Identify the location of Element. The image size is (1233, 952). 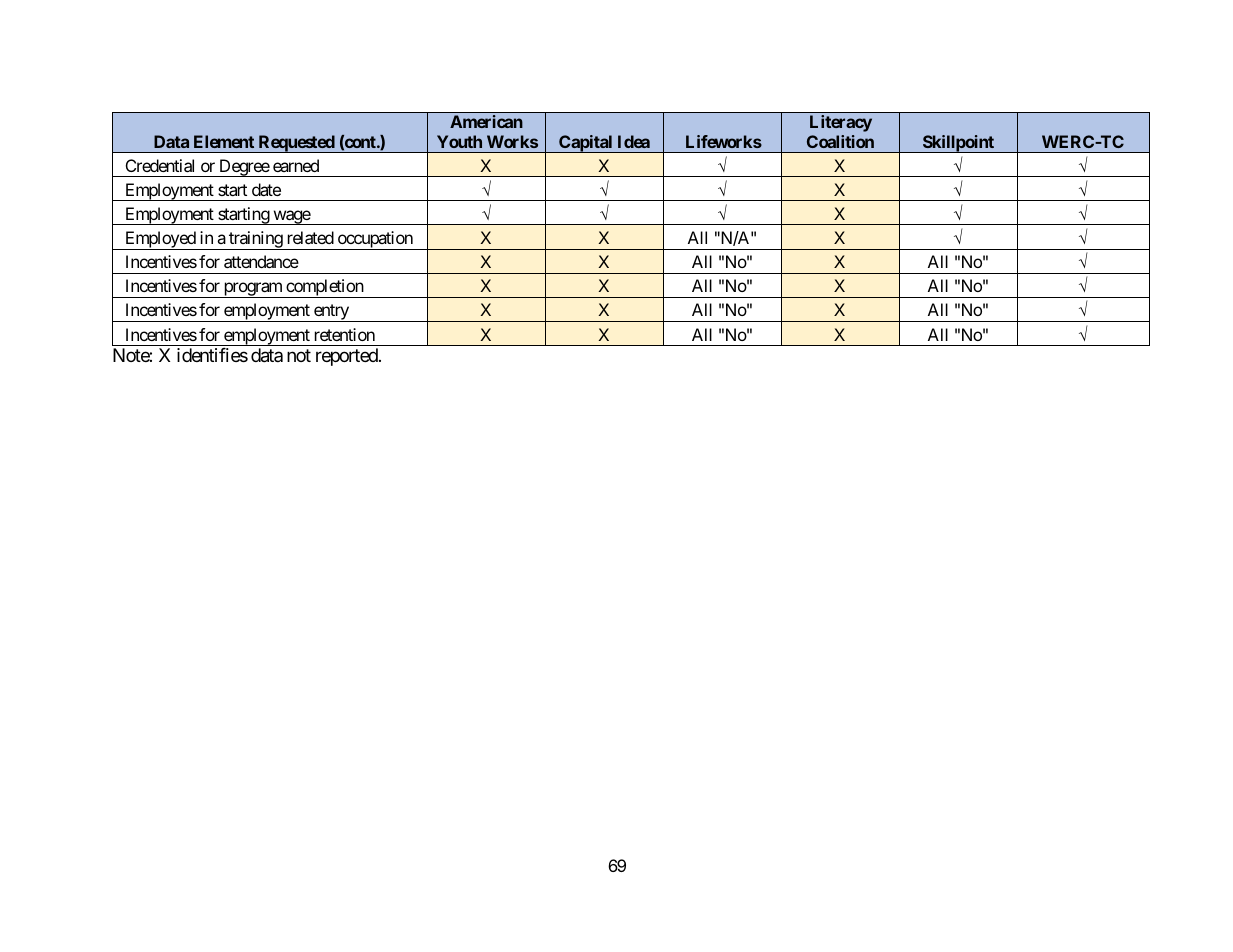
(224, 141).
